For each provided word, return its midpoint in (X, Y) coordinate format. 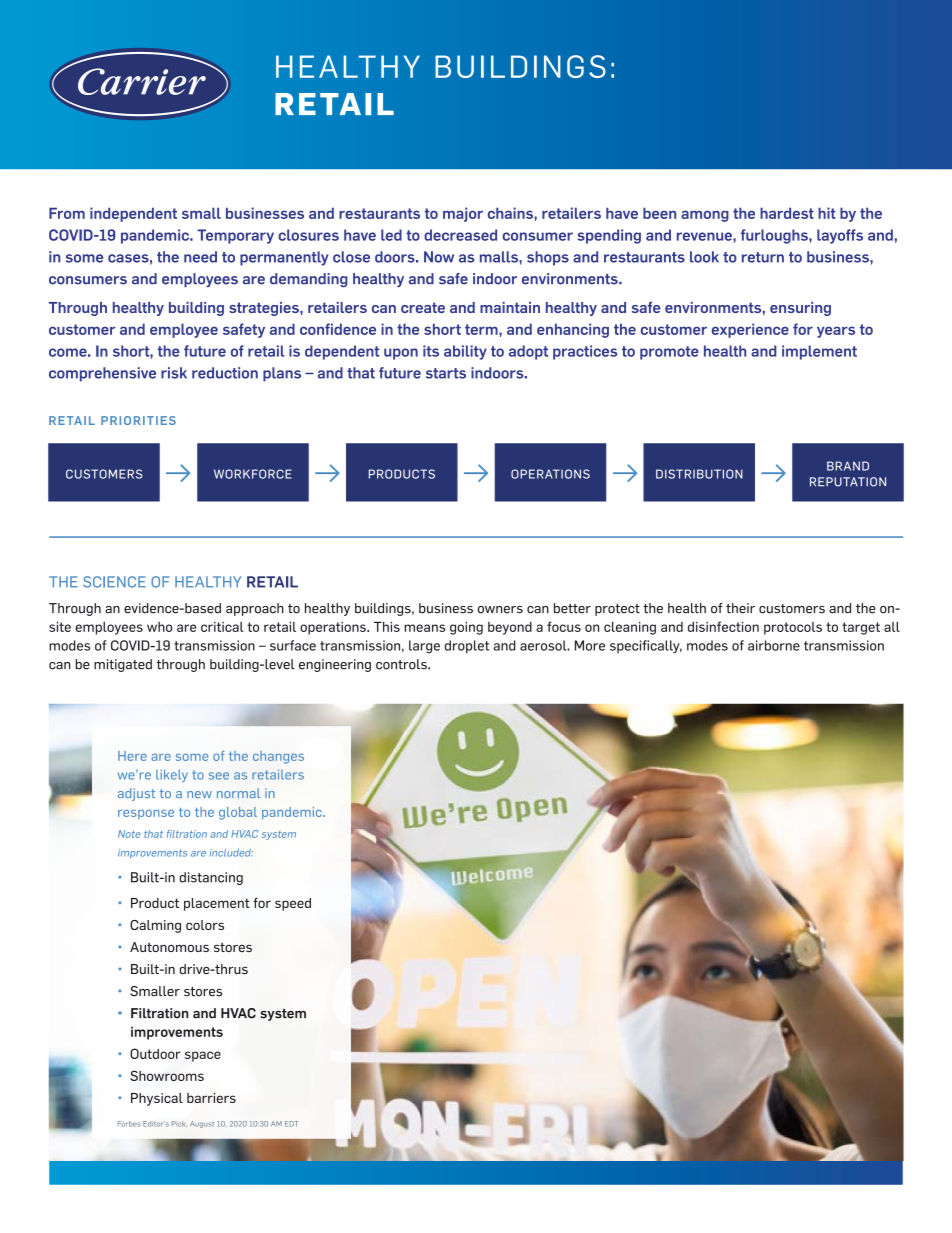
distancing (211, 878)
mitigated (123, 665)
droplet (467, 646)
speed (293, 904)
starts (446, 373)
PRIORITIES (138, 420)
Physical (157, 1099)
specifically (646, 647)
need (200, 257)
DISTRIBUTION (699, 474)
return (763, 257)
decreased (460, 235)
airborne (774, 645)
